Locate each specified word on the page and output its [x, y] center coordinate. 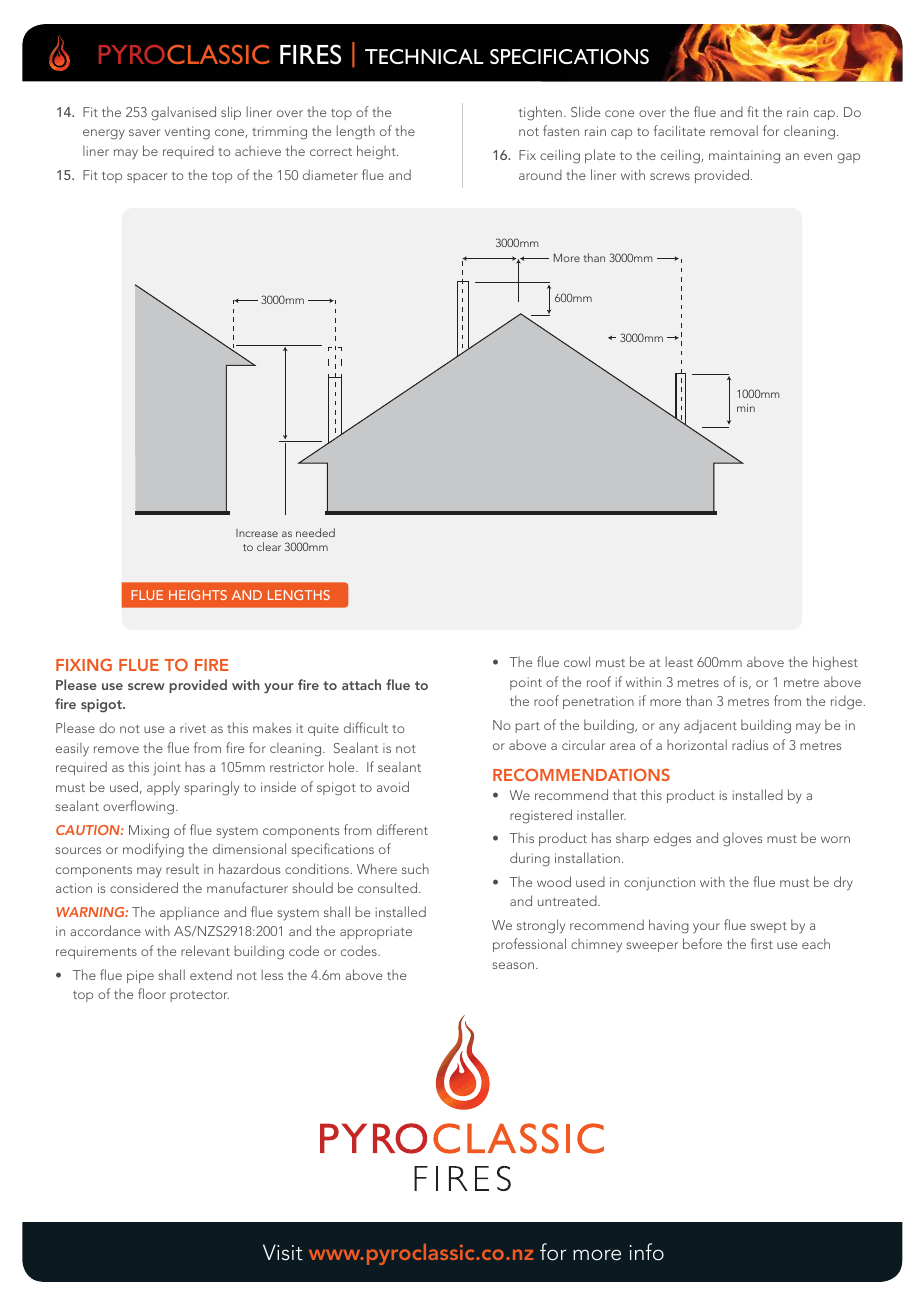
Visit [282, 1252]
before [702, 943]
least [679, 661]
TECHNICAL [424, 56]
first [762, 943]
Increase [257, 533]
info [647, 1252]
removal [734, 130]
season [513, 965]
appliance [189, 913]
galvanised [183, 113]
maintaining [744, 157]
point [526, 683]
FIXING [84, 664]
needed [315, 532]
